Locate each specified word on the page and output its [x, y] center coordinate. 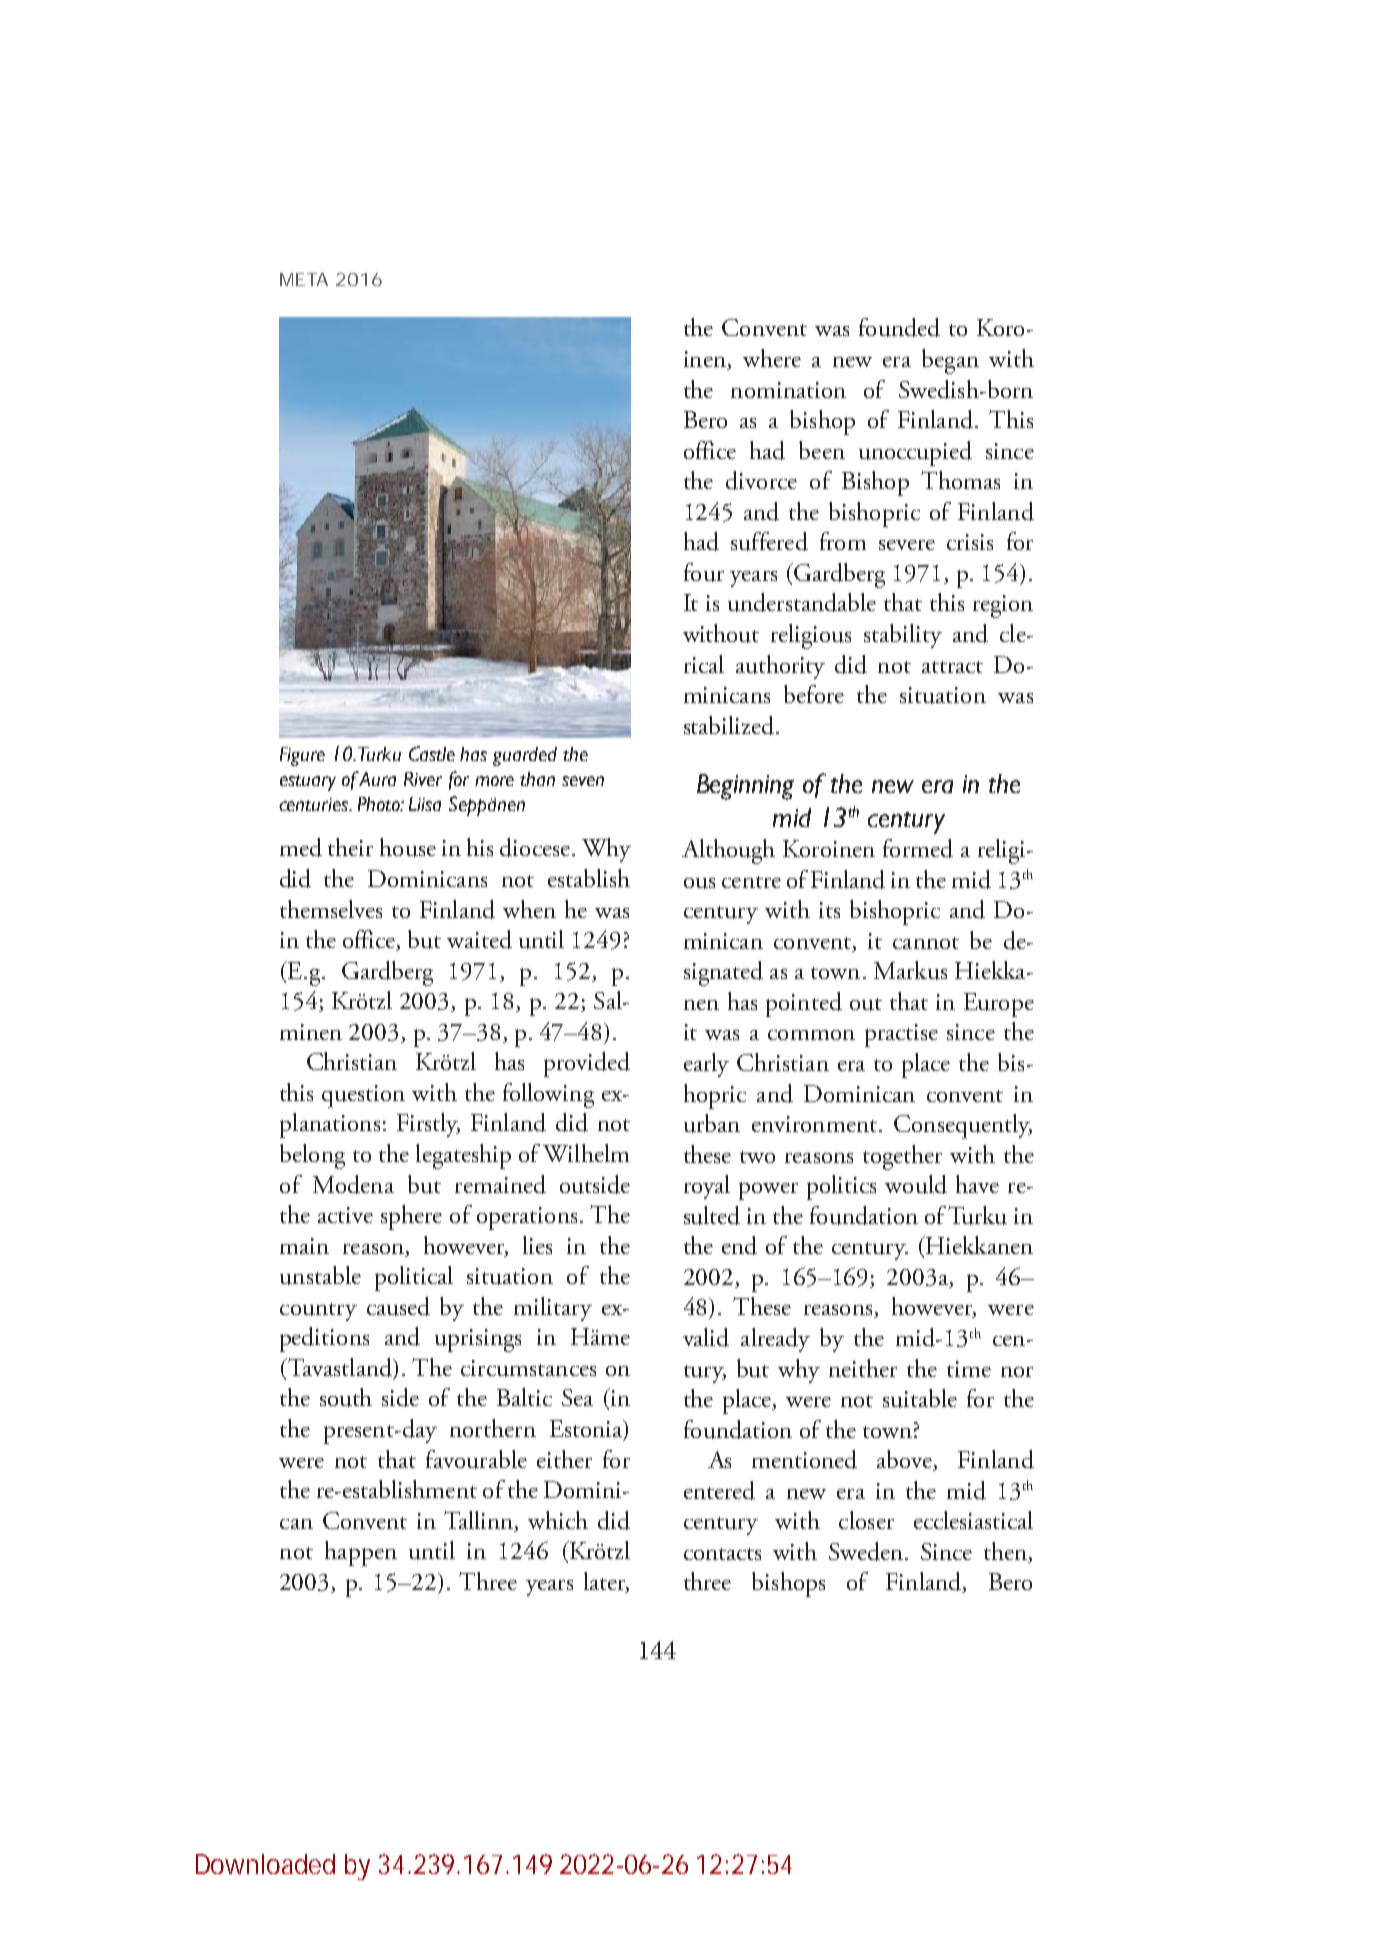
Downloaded [265, 1864]
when [529, 909]
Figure [302, 756]
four [704, 572]
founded [899, 327]
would [916, 1184]
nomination [788, 390]
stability [903, 636]
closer [866, 1520]
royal [707, 1187]
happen [361, 1553]
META [304, 279]
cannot [926, 943]
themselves [331, 909]
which [558, 1520]
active [345, 1215]
